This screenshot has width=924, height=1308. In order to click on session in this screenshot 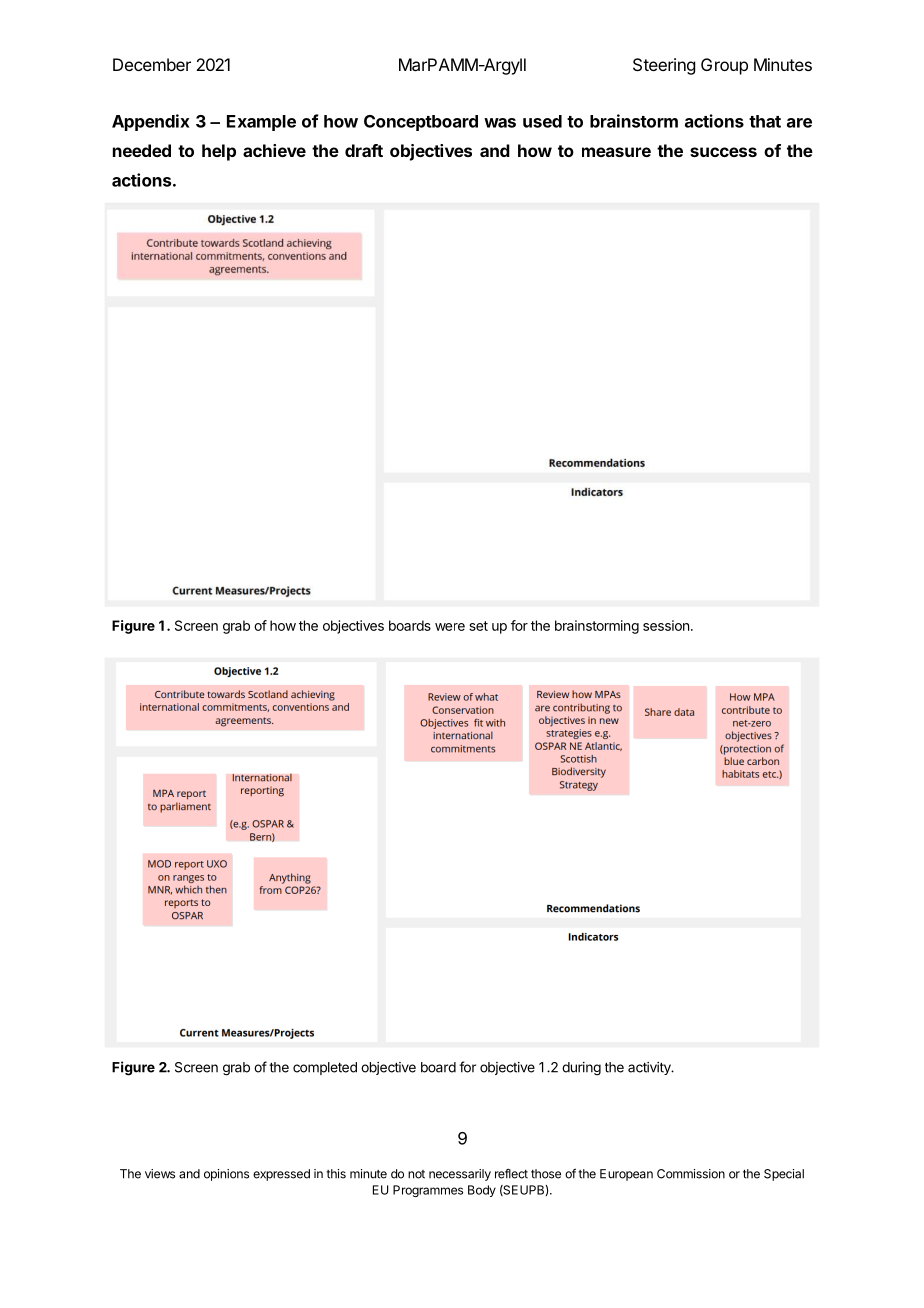, I will do `click(666, 625)`.
